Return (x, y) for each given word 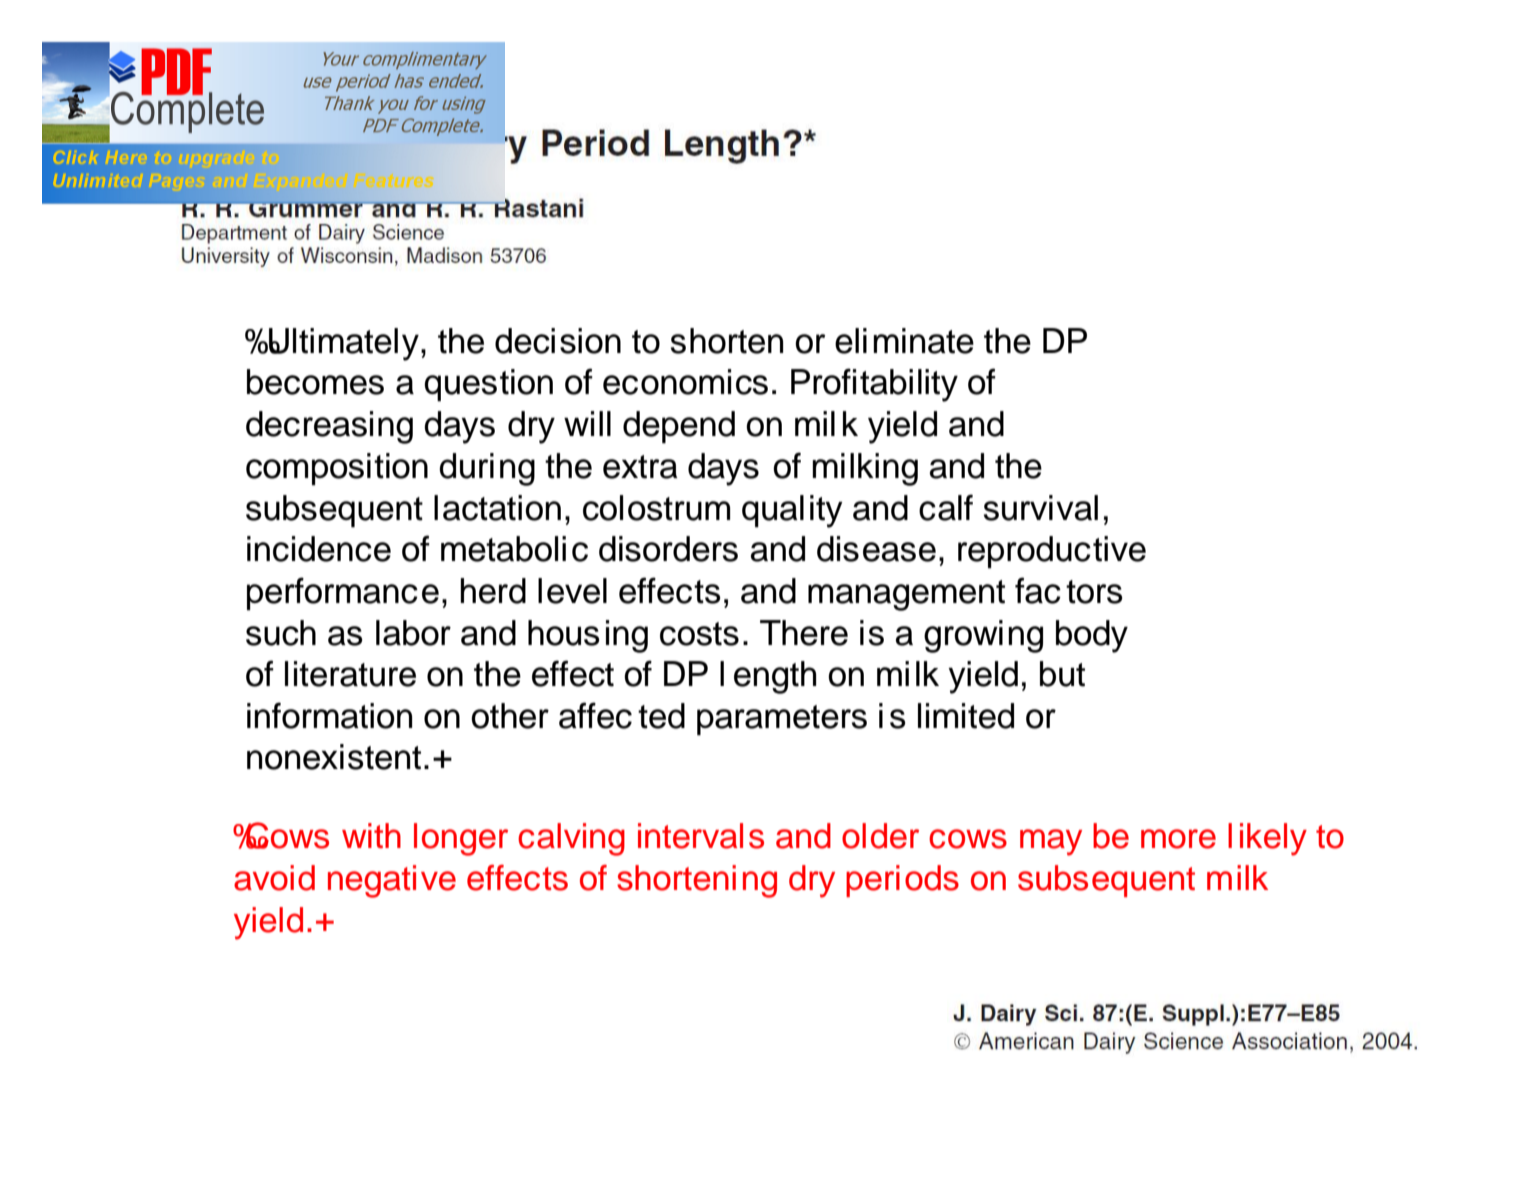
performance (343, 594)
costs (699, 634)
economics (685, 382)
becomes (315, 382)
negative (392, 881)
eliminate (904, 341)
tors (1094, 592)
